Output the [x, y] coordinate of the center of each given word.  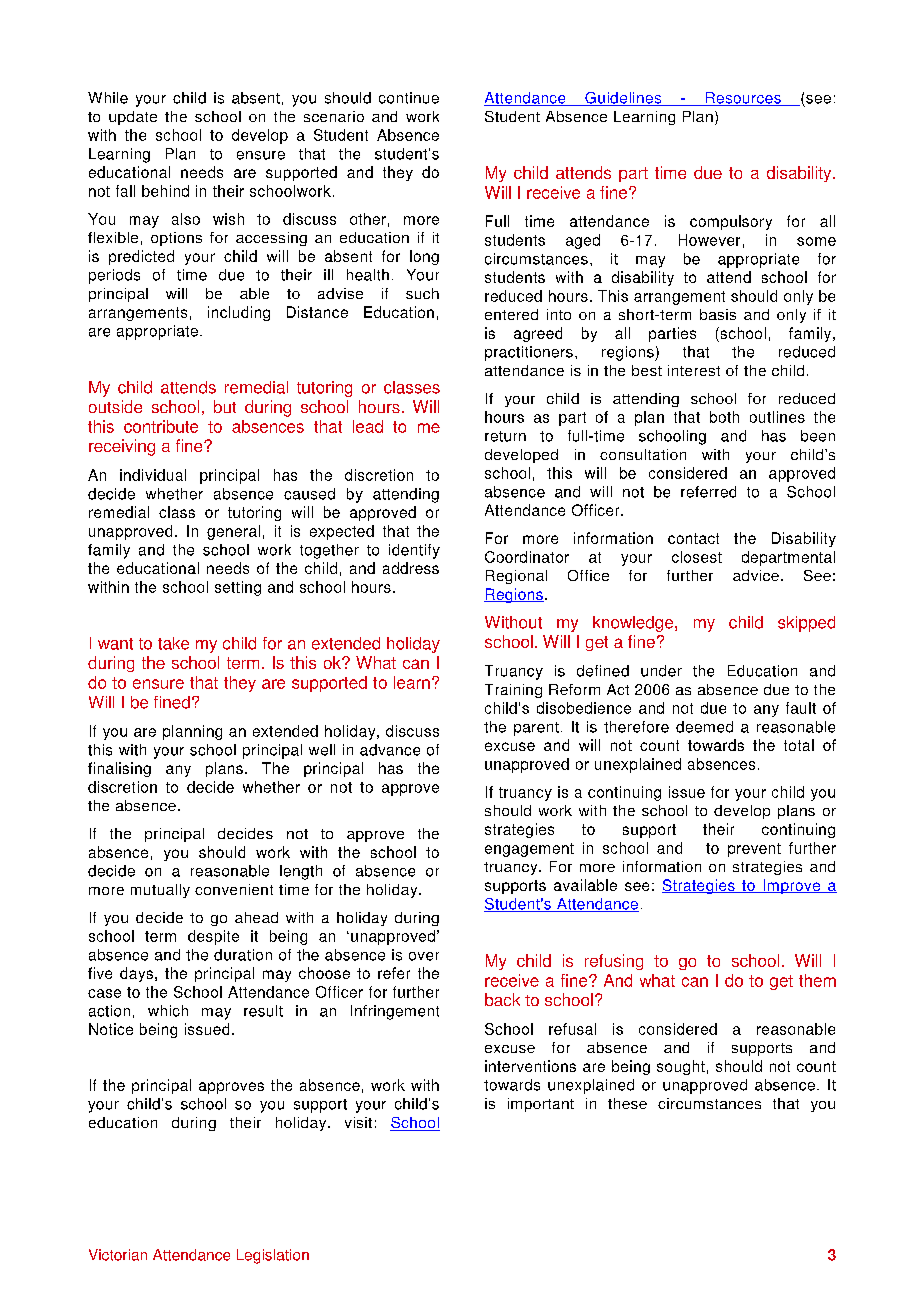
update [133, 118]
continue [409, 98]
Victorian [118, 1255]
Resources [743, 99]
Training [513, 691]
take [173, 643]
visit [358, 1122]
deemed [704, 727]
